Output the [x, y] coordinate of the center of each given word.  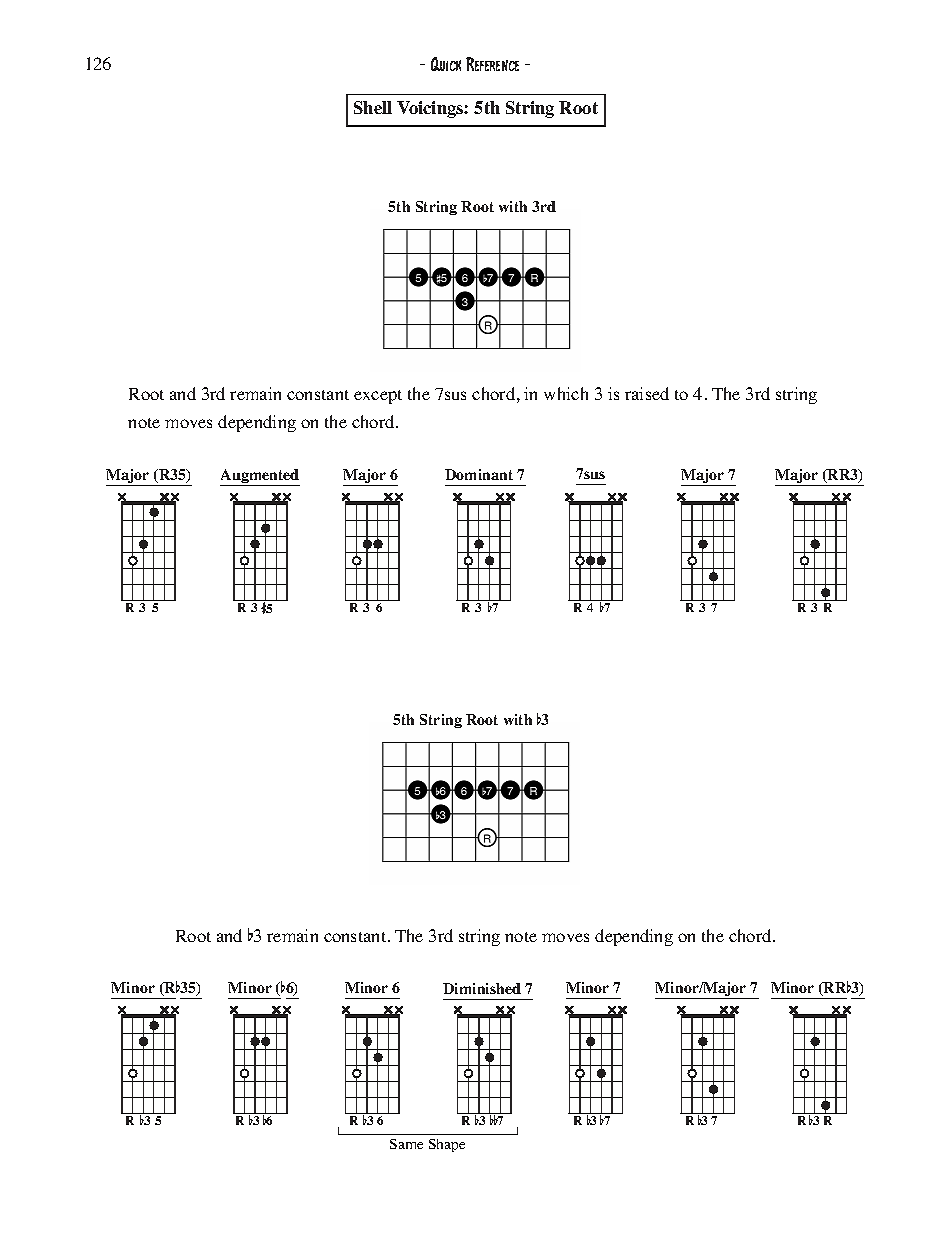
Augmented [260, 477]
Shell [373, 107]
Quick [446, 64]
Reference [492, 64]
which [566, 393]
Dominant [479, 474]
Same [406, 1144]
